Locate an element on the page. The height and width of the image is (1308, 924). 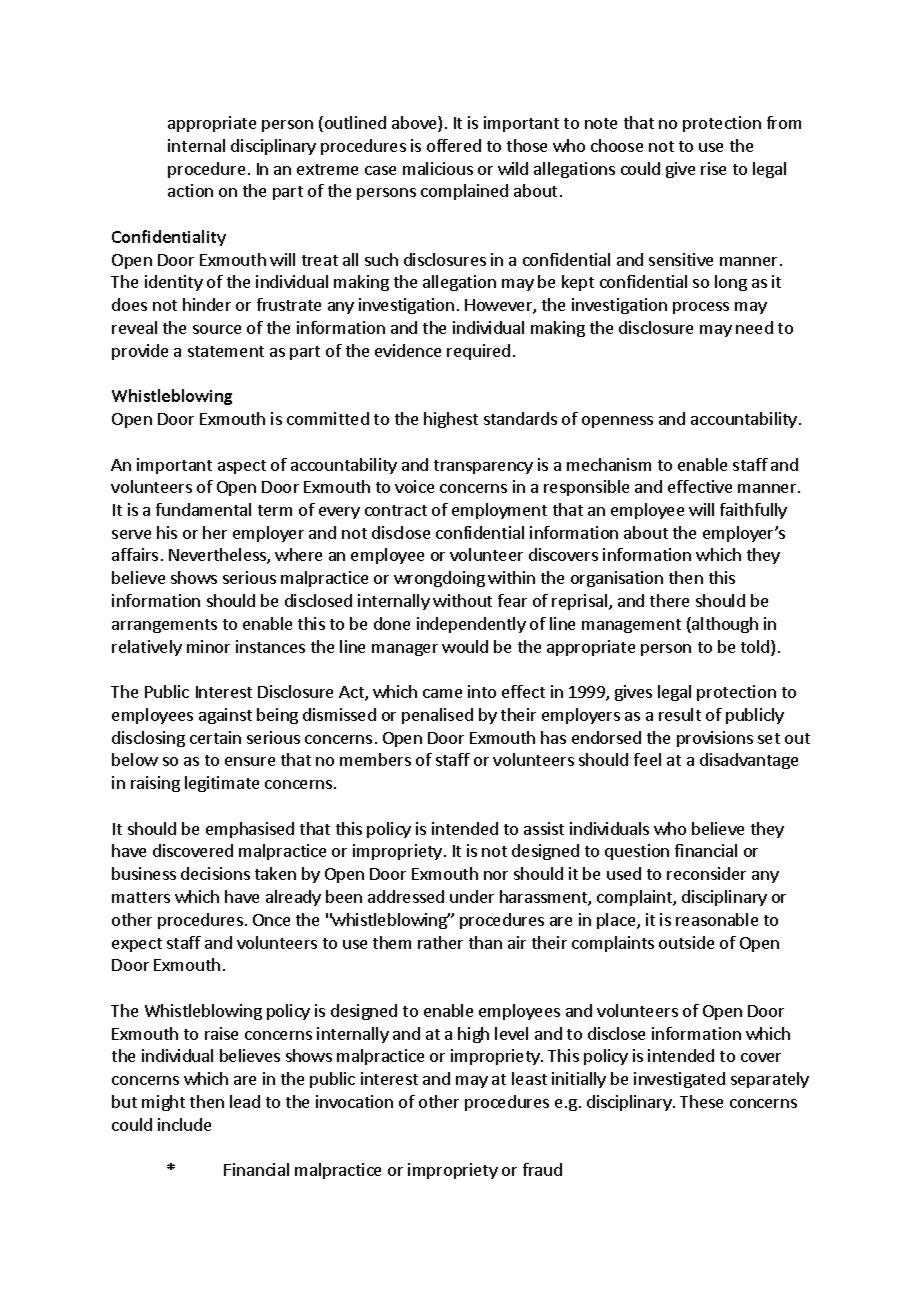
although is located at coordinates (724, 625).
